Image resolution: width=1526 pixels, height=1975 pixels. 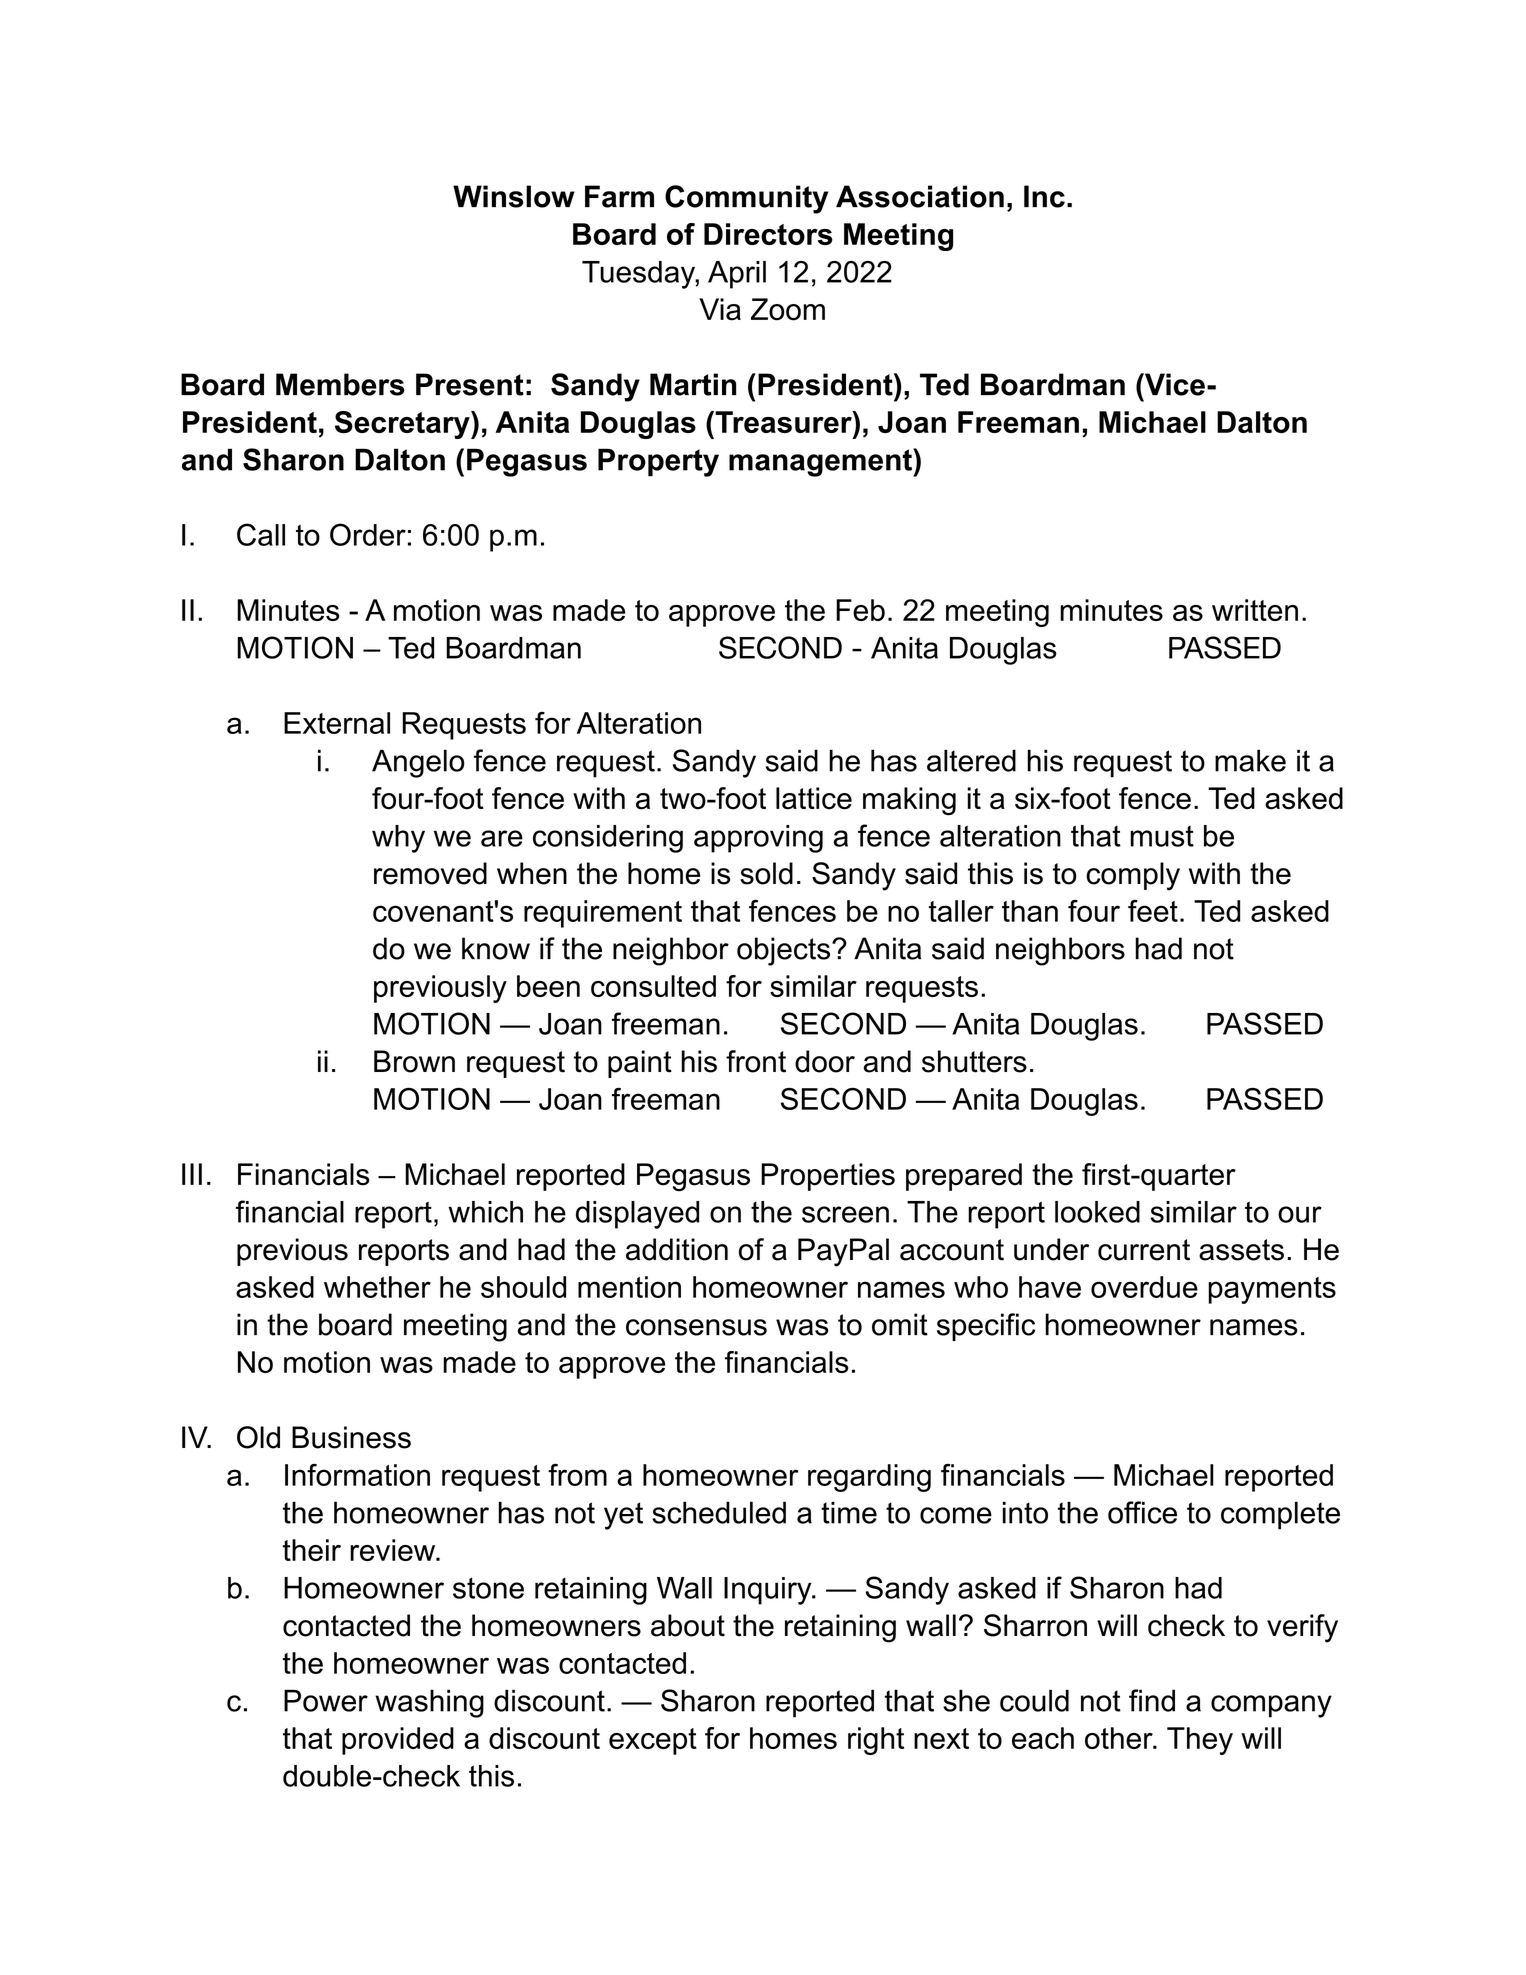 I want to click on Directors, so click(x=768, y=234).
